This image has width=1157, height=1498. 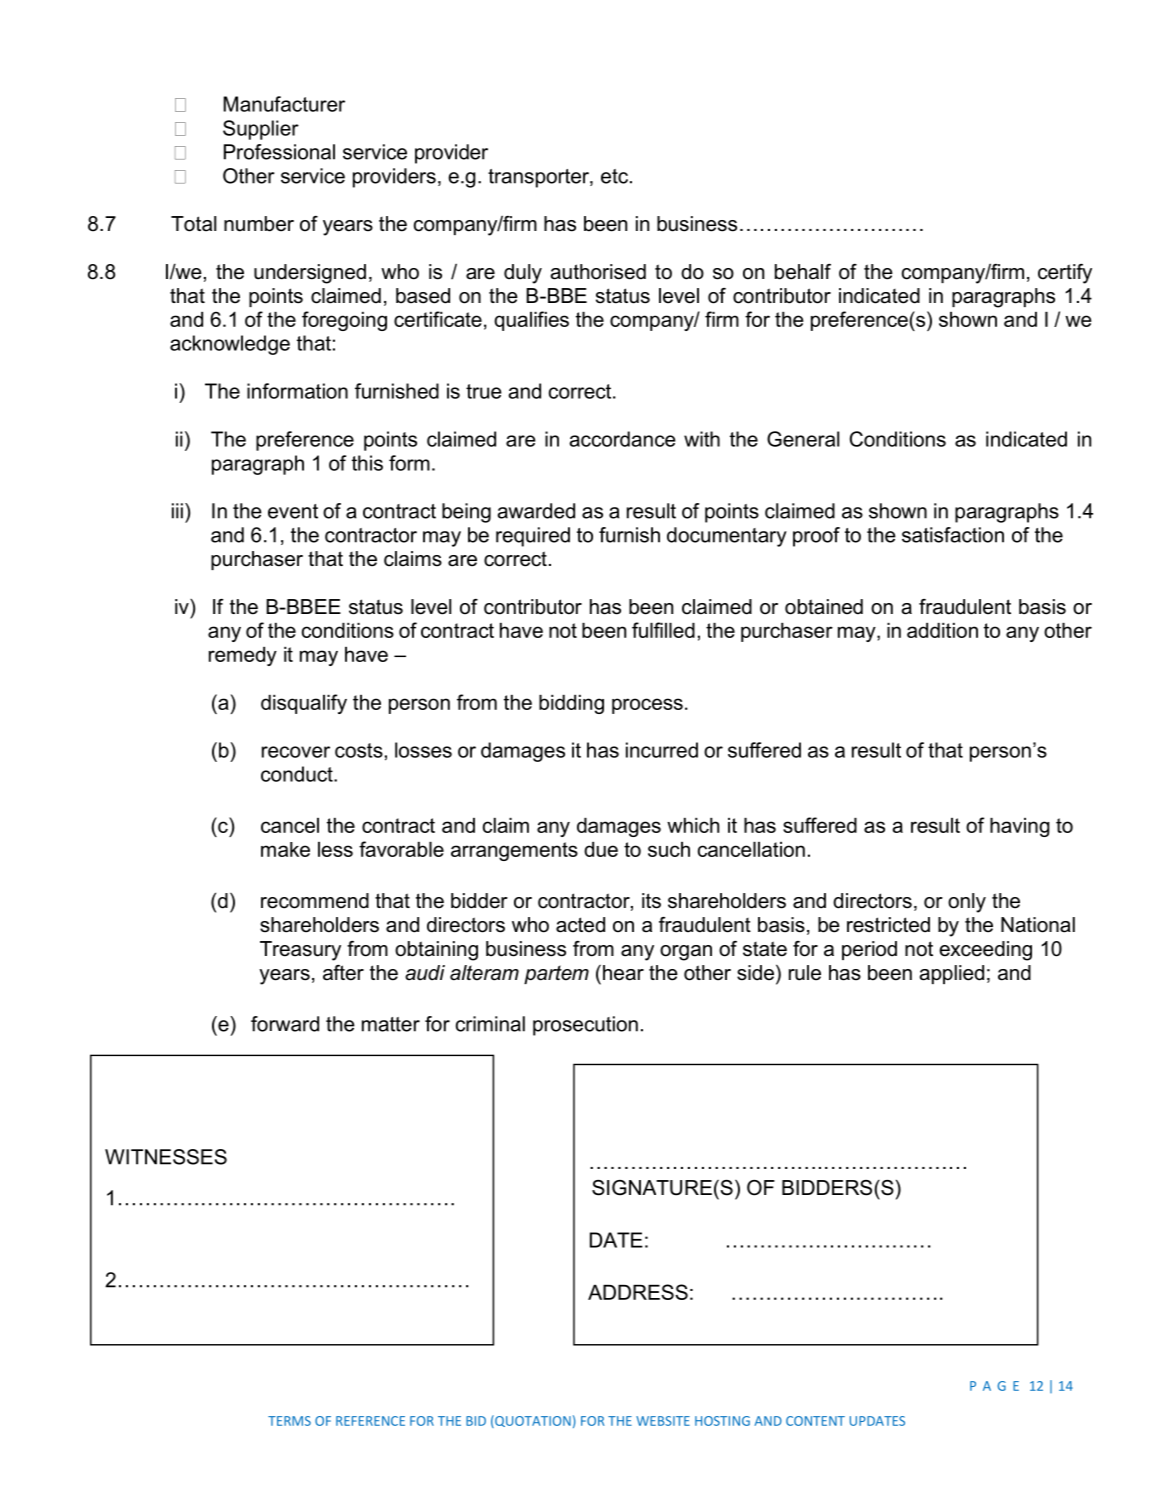 What do you see at coordinates (662, 750) in the image?
I see `incurred` at bounding box center [662, 750].
